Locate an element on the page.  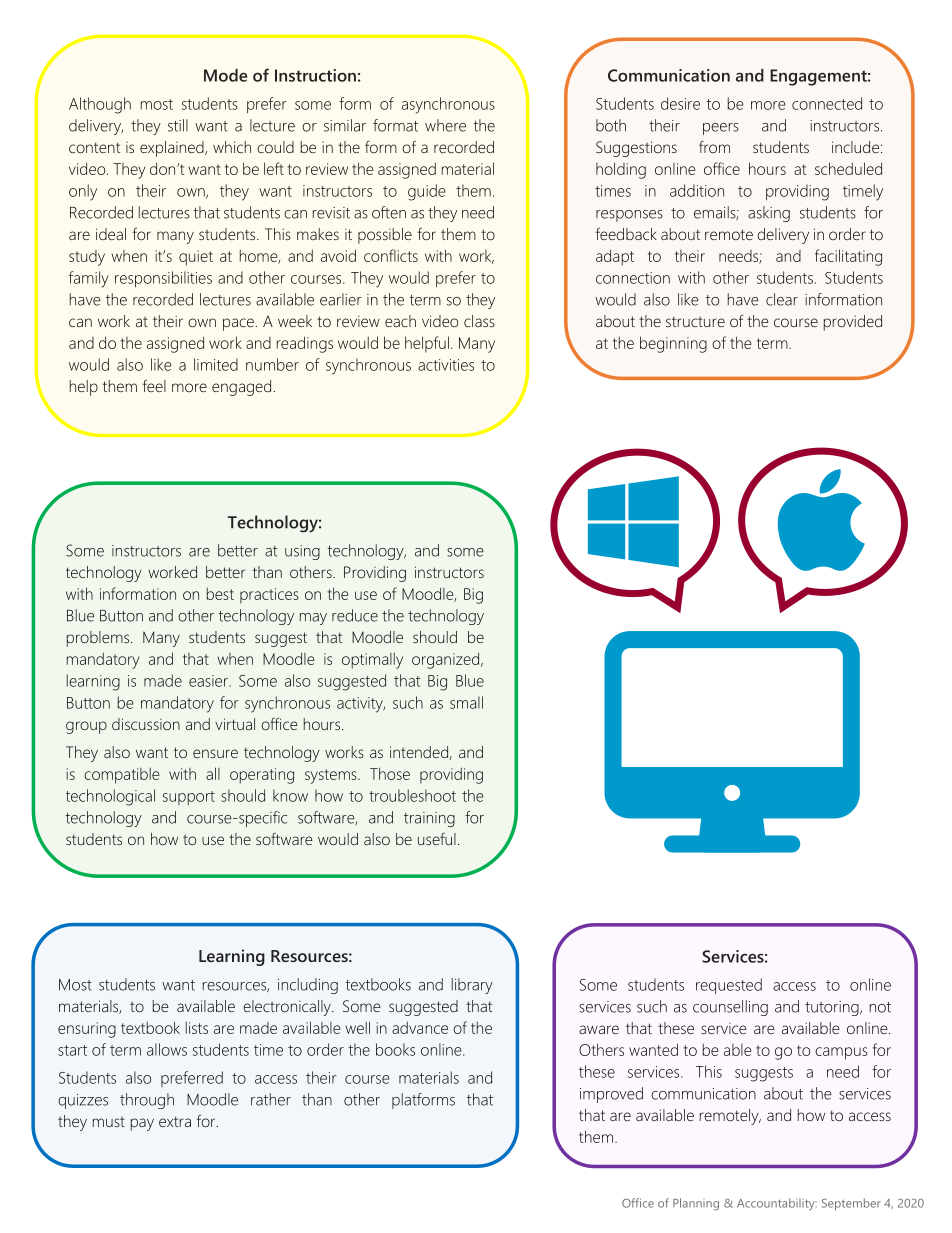
extra is located at coordinates (175, 1121).
